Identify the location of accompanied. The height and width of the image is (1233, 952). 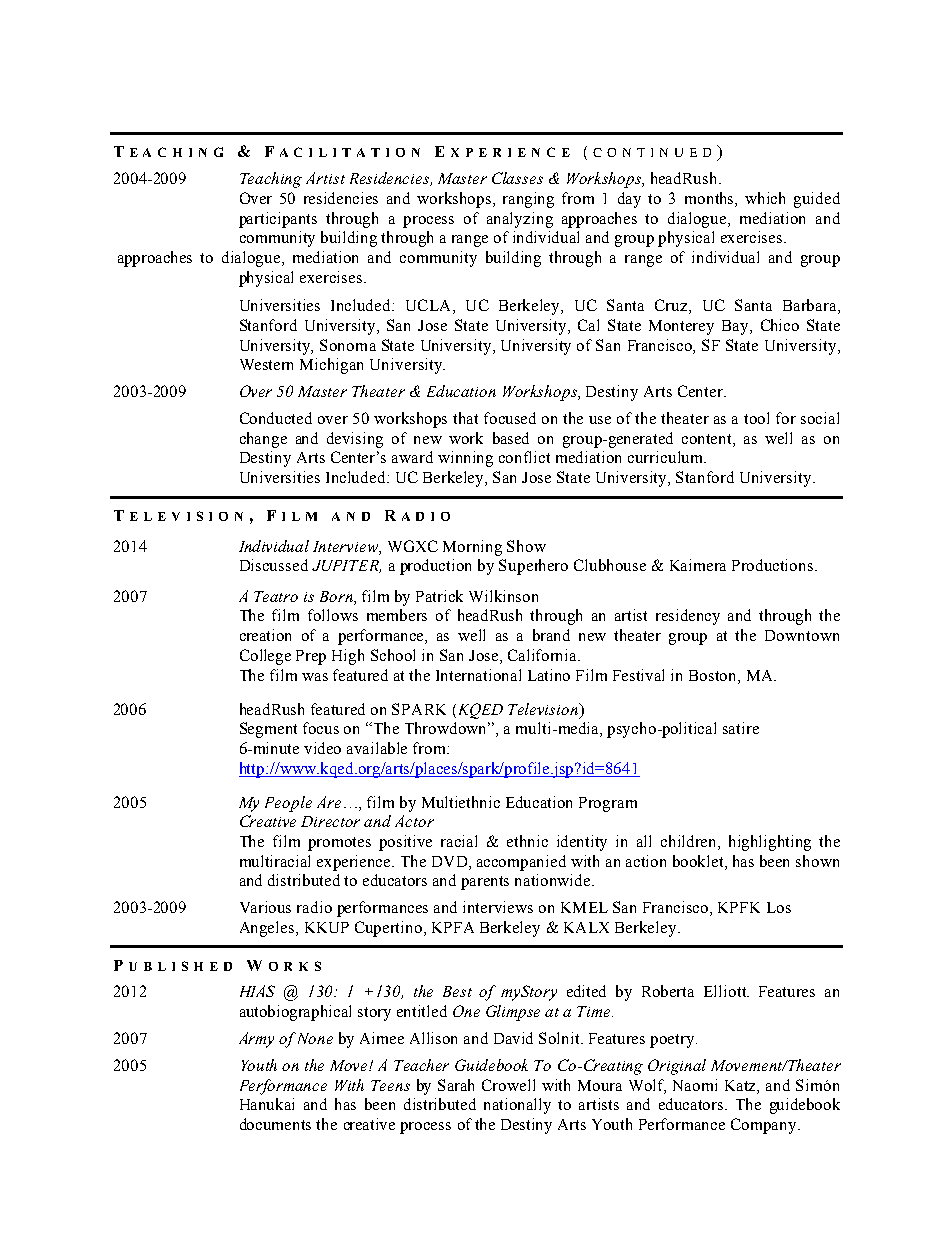
(521, 863).
